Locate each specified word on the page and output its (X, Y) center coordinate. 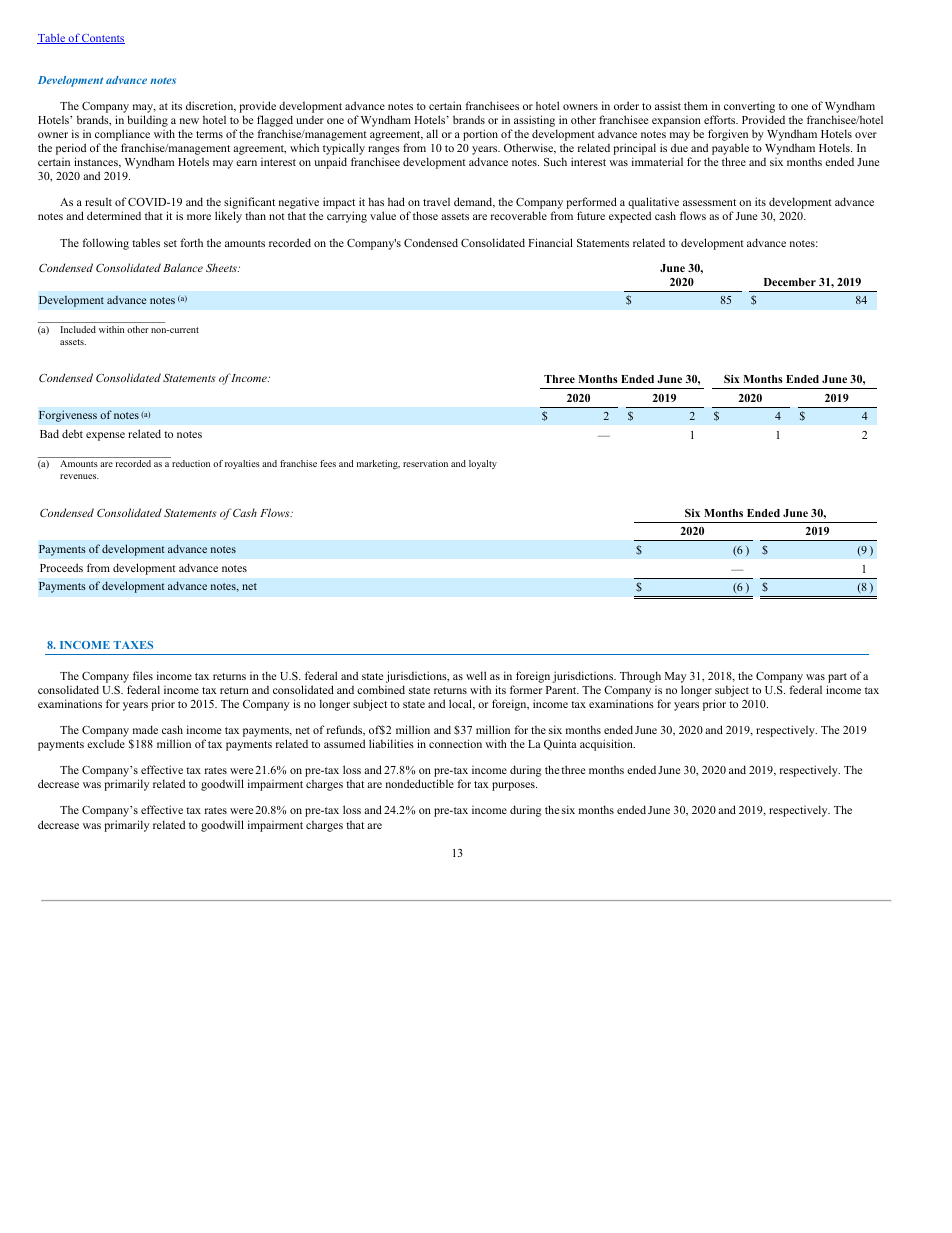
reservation (425, 463)
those (425, 215)
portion (480, 135)
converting (749, 108)
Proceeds (61, 567)
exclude (106, 743)
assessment (709, 202)
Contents (102, 39)
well (476, 675)
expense (105, 436)
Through (640, 677)
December (790, 282)
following (105, 244)
